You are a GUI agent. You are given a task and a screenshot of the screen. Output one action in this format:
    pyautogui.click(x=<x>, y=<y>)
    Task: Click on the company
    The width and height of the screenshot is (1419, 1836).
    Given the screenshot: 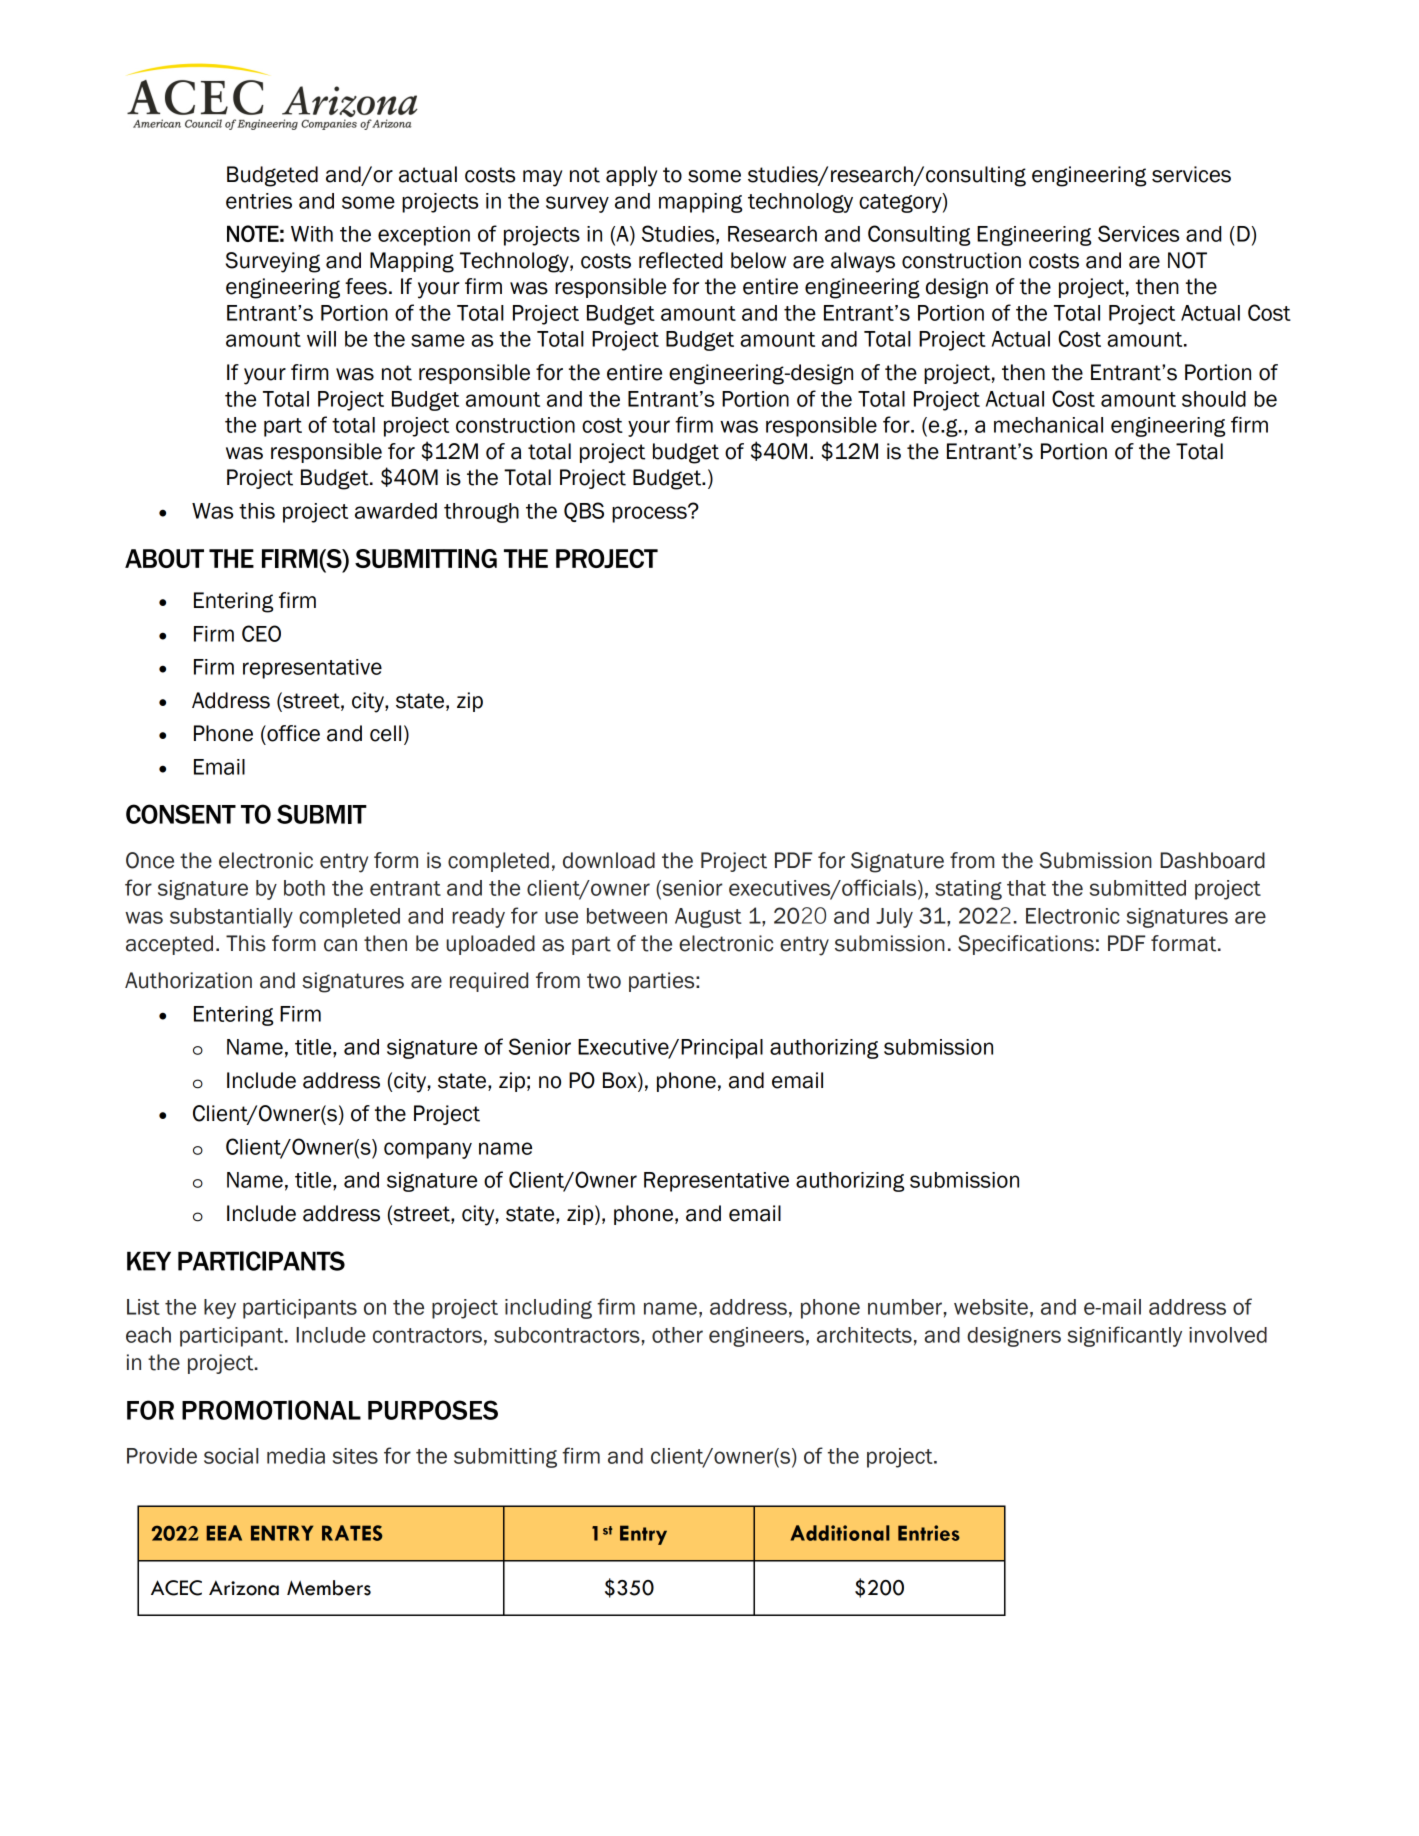 What is the action you would take?
    pyautogui.click(x=428, y=1150)
